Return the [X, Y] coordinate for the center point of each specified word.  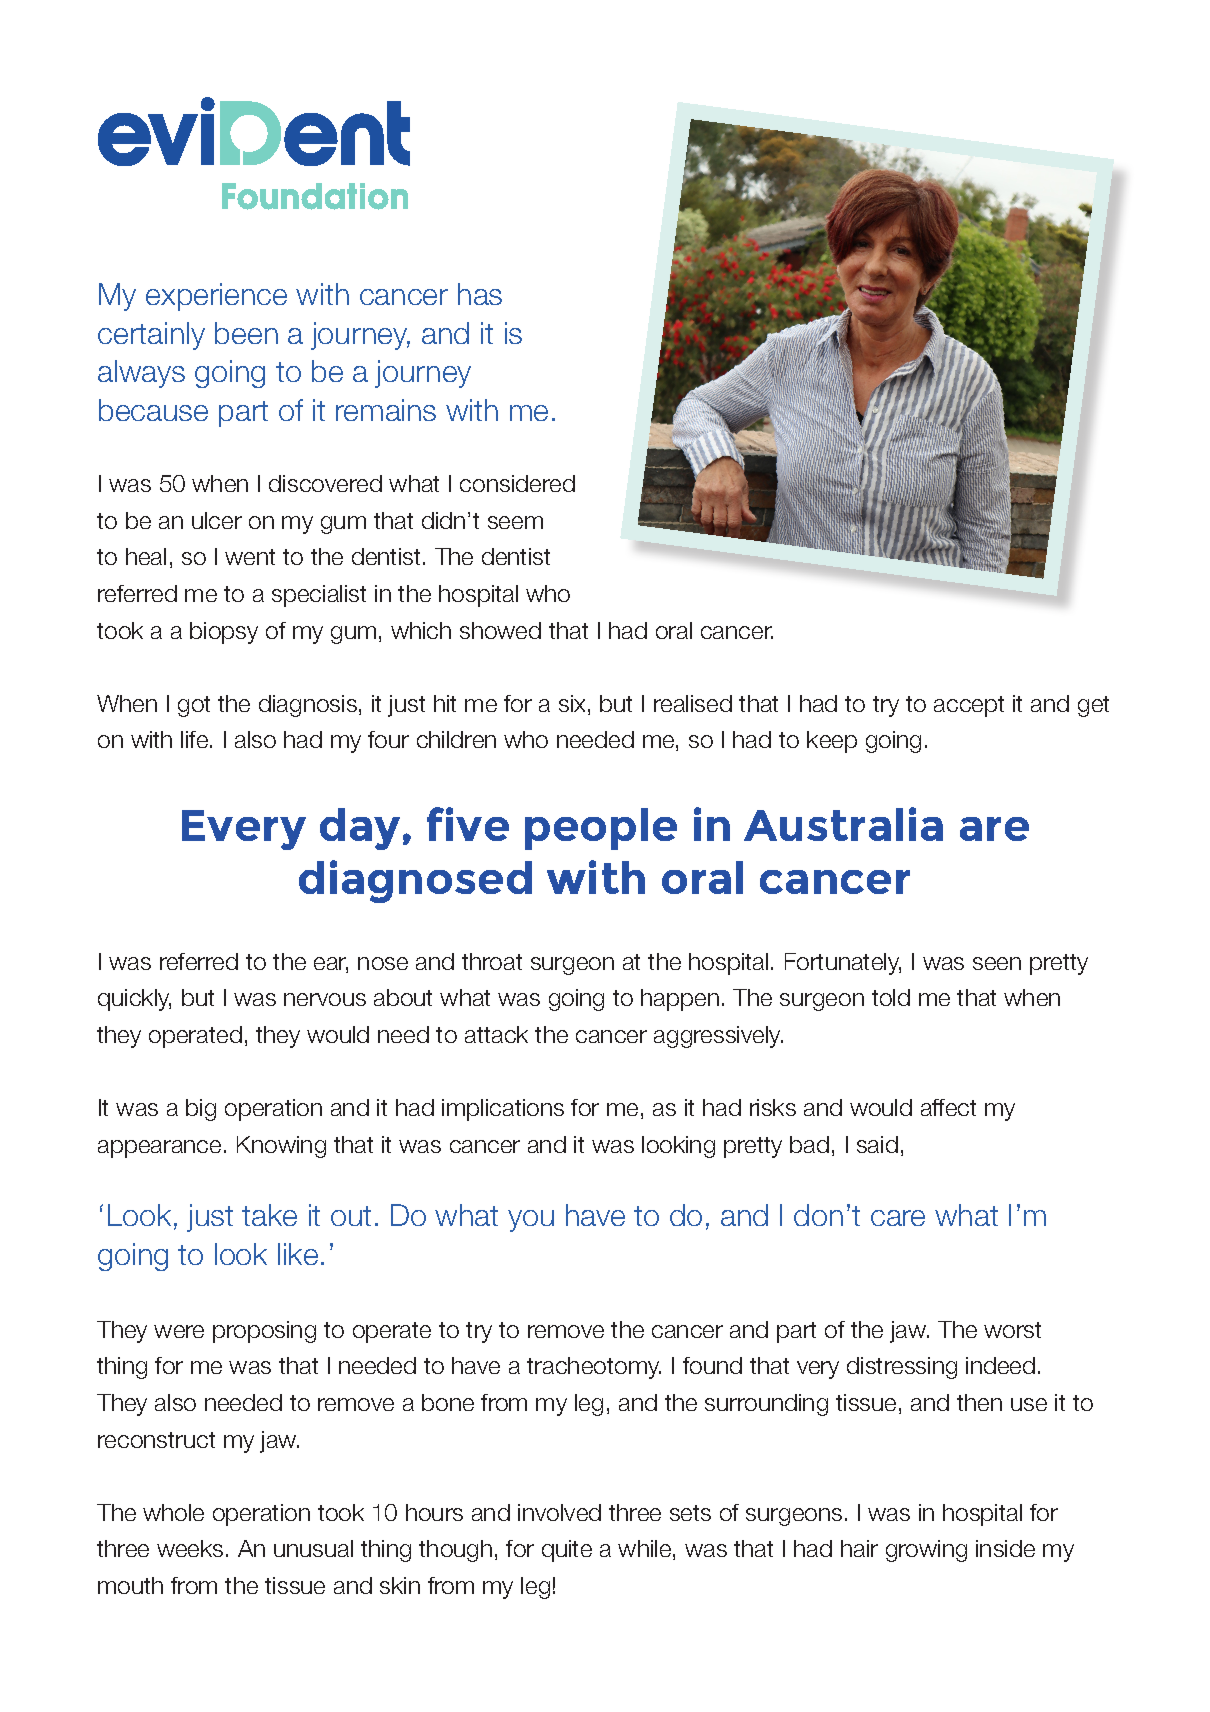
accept [969, 706]
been [246, 333]
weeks [190, 1548]
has [480, 294]
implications [503, 1110]
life [196, 739]
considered [517, 483]
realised [693, 703]
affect [948, 1107]
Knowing [281, 1147]
